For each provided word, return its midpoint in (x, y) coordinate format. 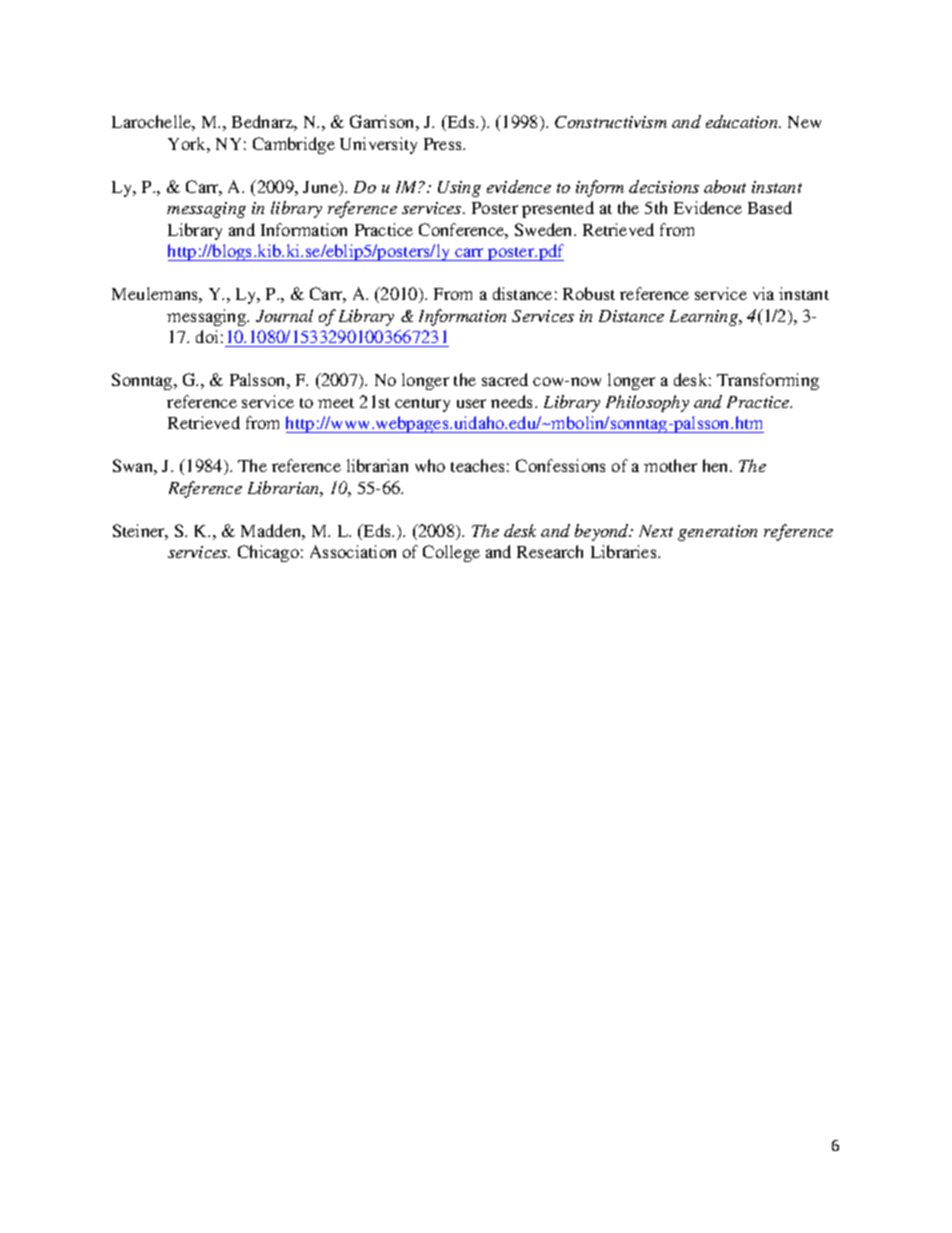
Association (353, 551)
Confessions (560, 465)
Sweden (545, 229)
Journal (284, 315)
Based (770, 207)
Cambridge (294, 145)
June (321, 188)
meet (336, 403)
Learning (705, 318)
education (743, 121)
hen (717, 465)
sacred (505, 379)
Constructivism (611, 122)
